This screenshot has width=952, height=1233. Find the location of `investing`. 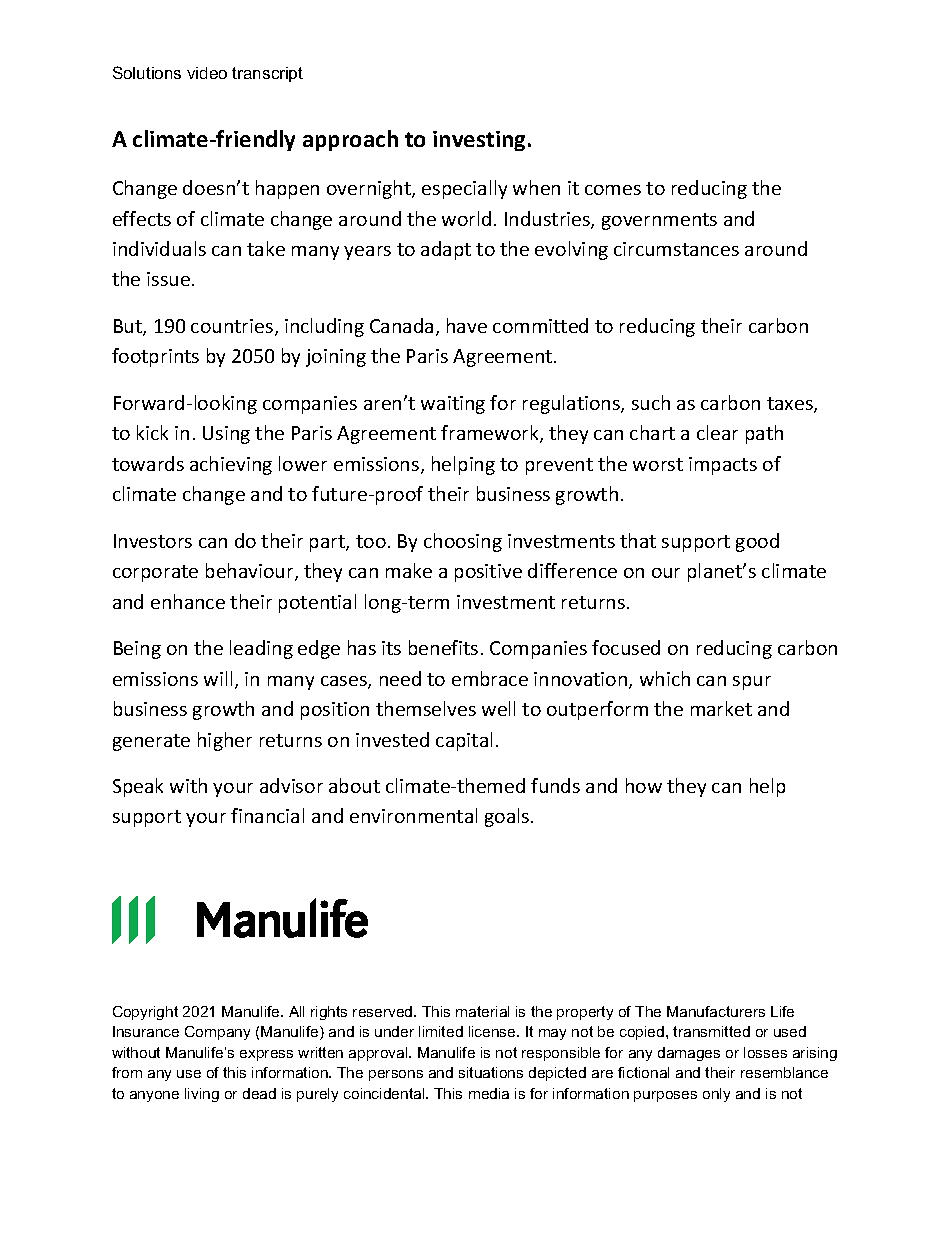

investing is located at coordinates (479, 141).
